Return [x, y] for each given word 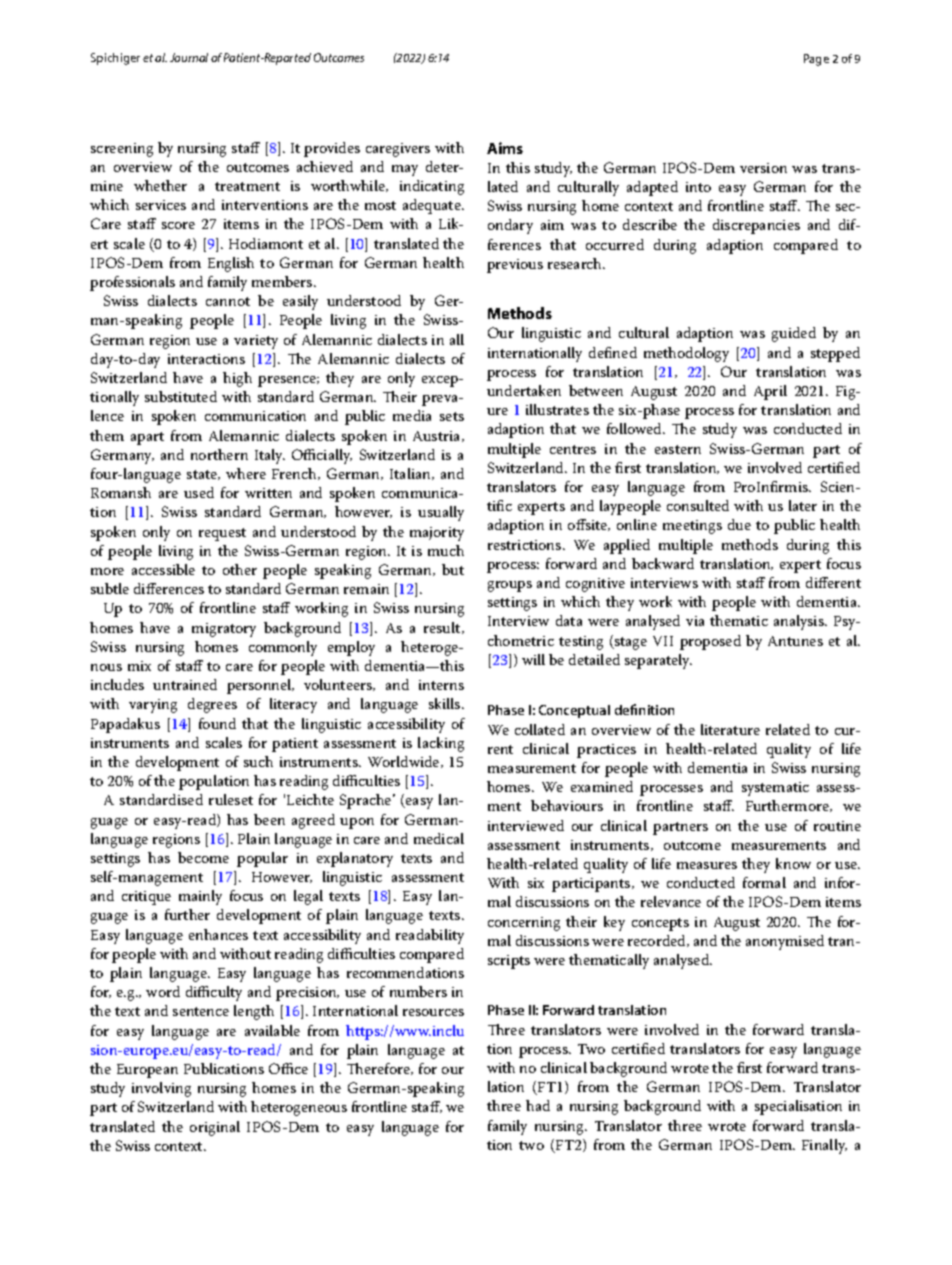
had [538, 1105]
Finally [824, 1146]
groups [510, 586]
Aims [505, 148]
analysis [800, 622]
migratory [224, 630]
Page [816, 60]
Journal [189, 57]
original [215, 1128]
